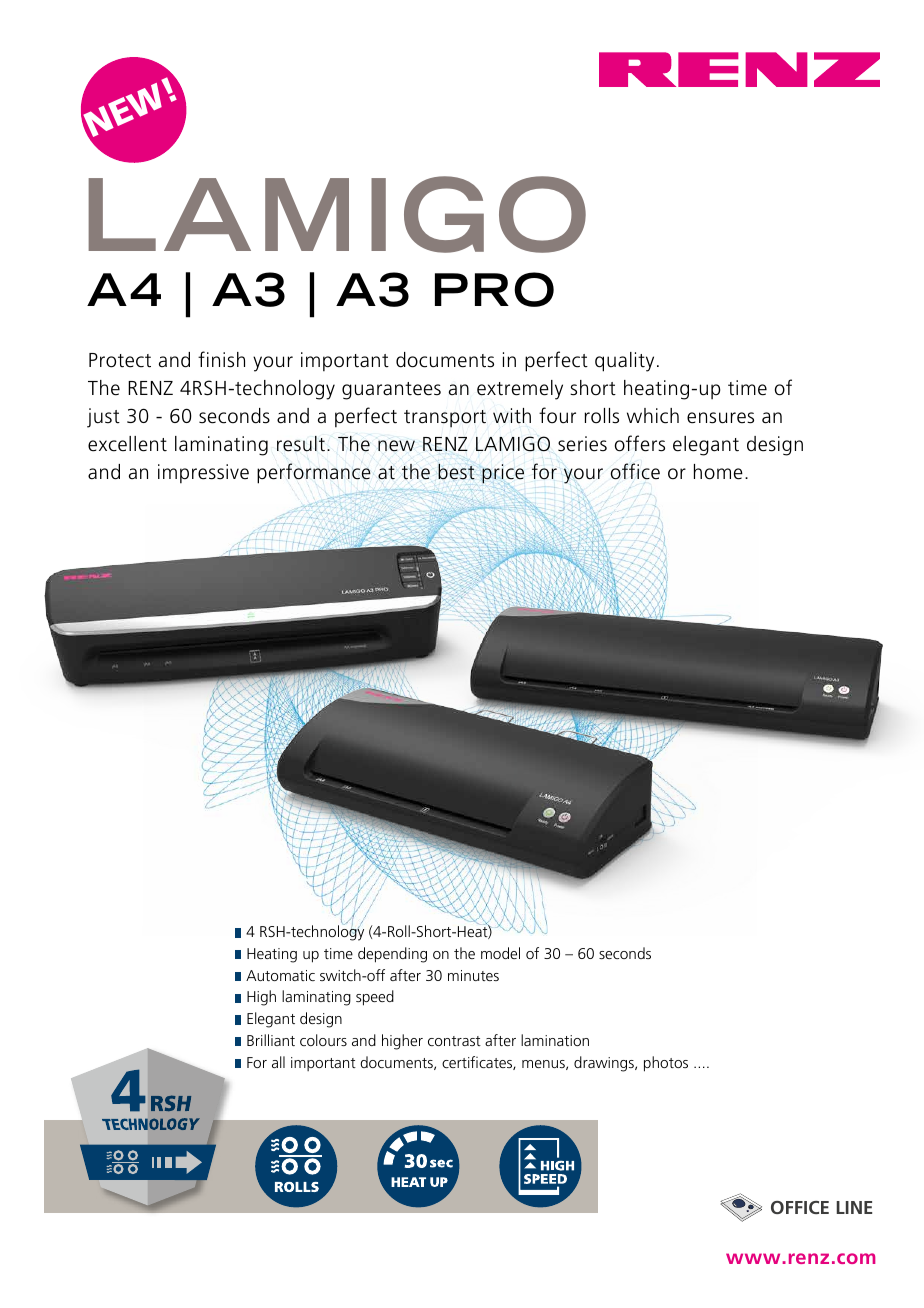 This screenshot has width=924, height=1308. Describe the element at coordinates (203, 474) in the screenshot. I see `impressive` at that location.
